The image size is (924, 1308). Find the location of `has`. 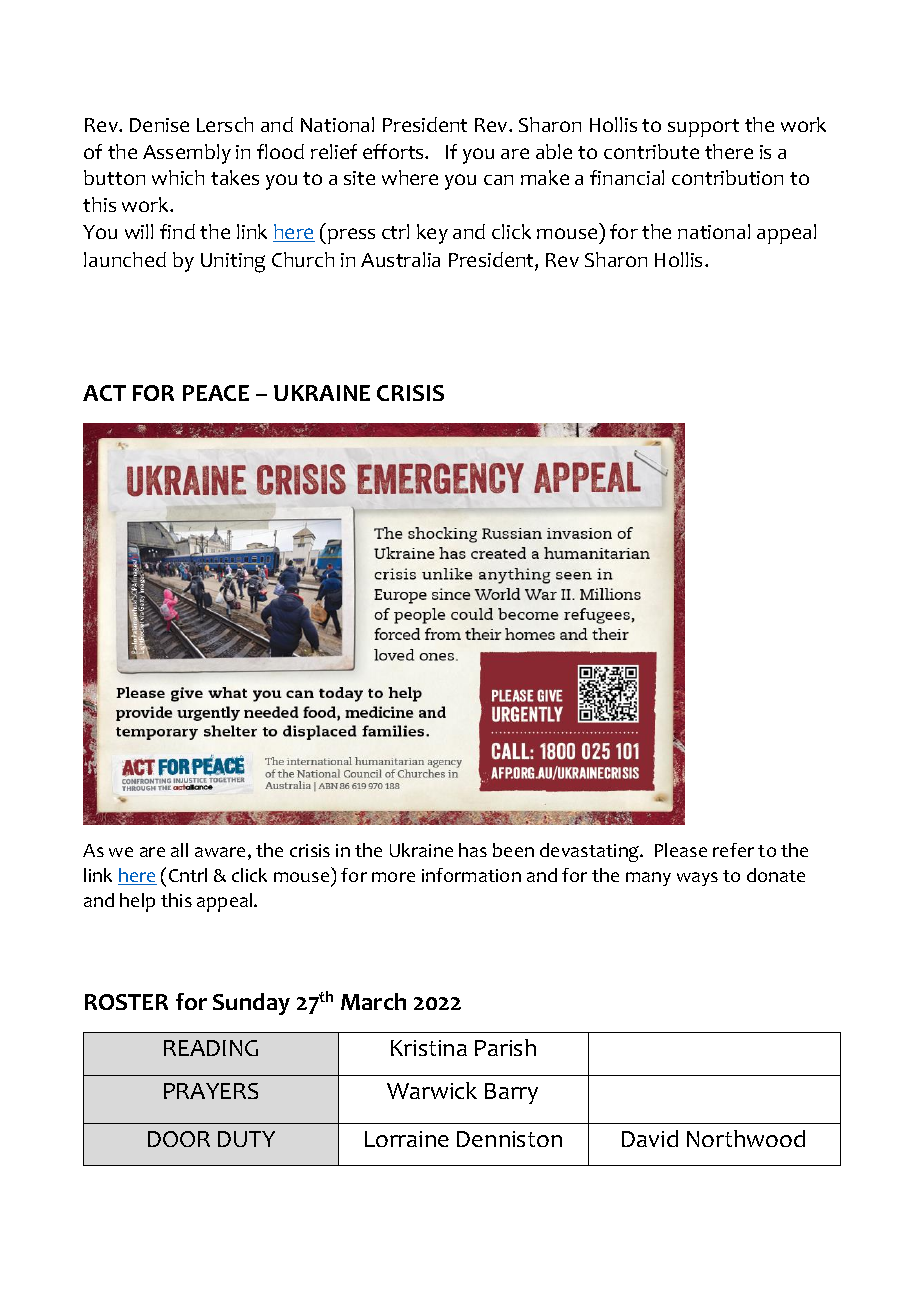

has is located at coordinates (473, 850).
